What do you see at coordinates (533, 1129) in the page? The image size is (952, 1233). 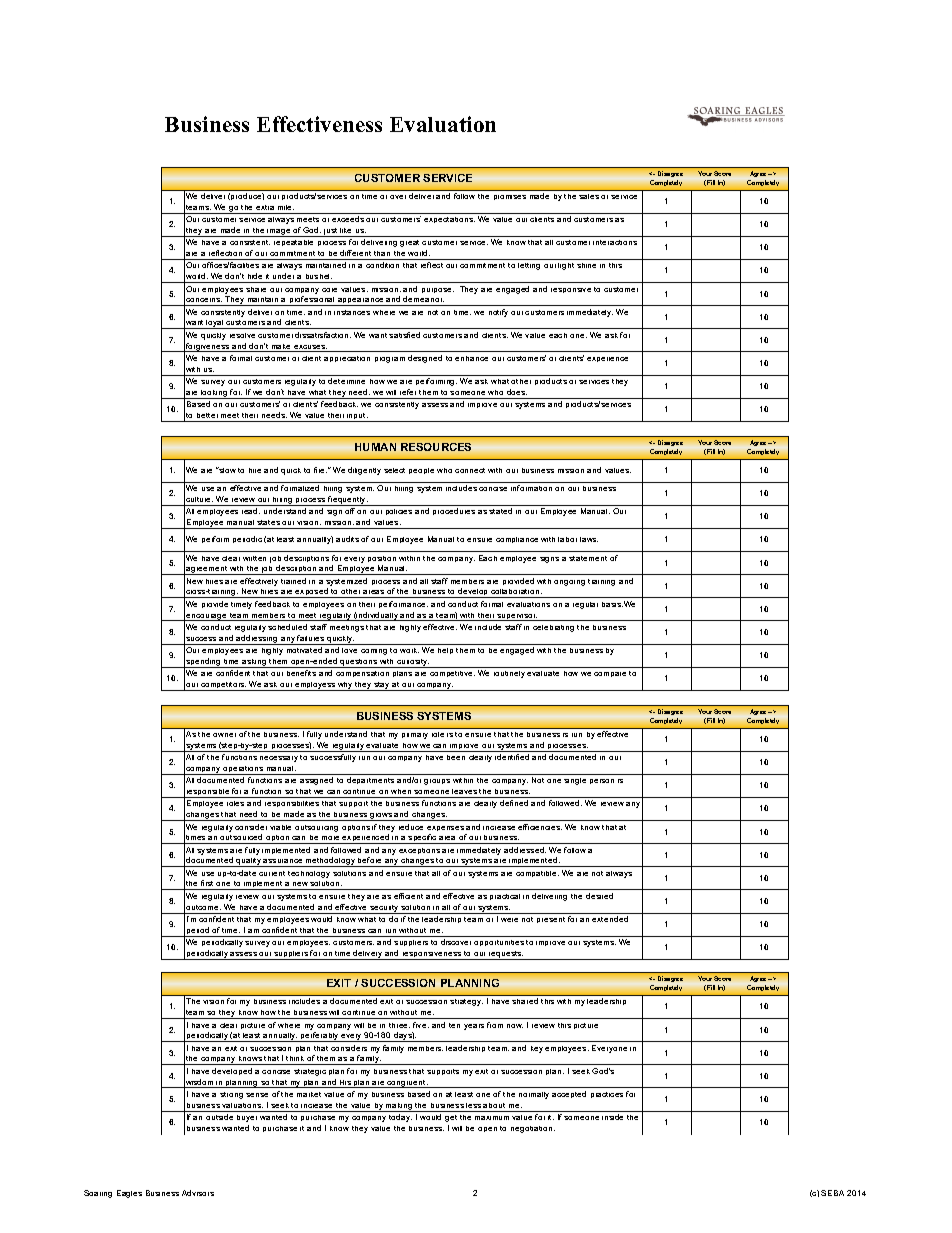 I see `negotiation` at bounding box center [533, 1129].
